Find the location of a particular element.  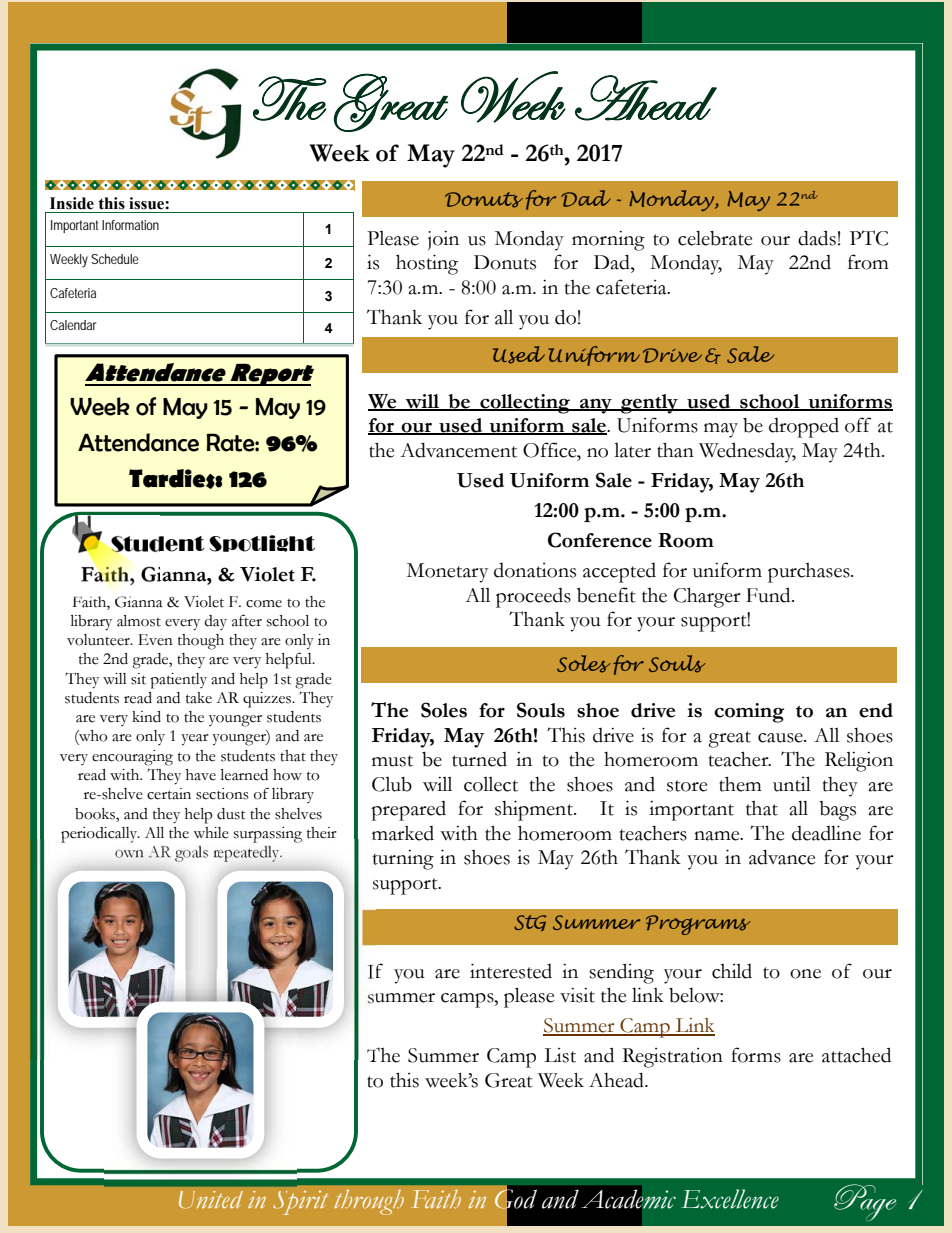

turned is located at coordinates (479, 759).
